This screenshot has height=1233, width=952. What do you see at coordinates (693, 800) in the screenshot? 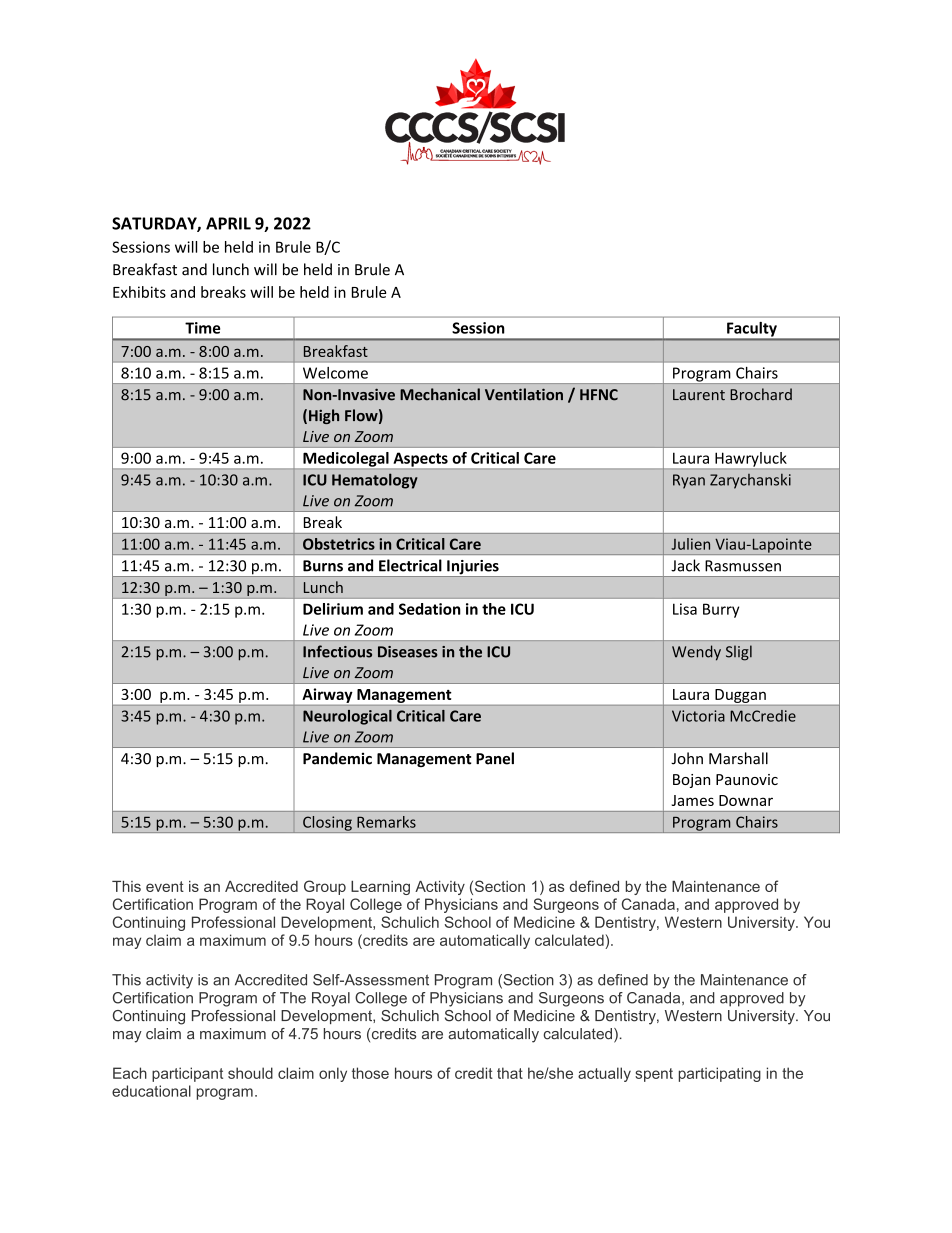
I see `James` at bounding box center [693, 800].
